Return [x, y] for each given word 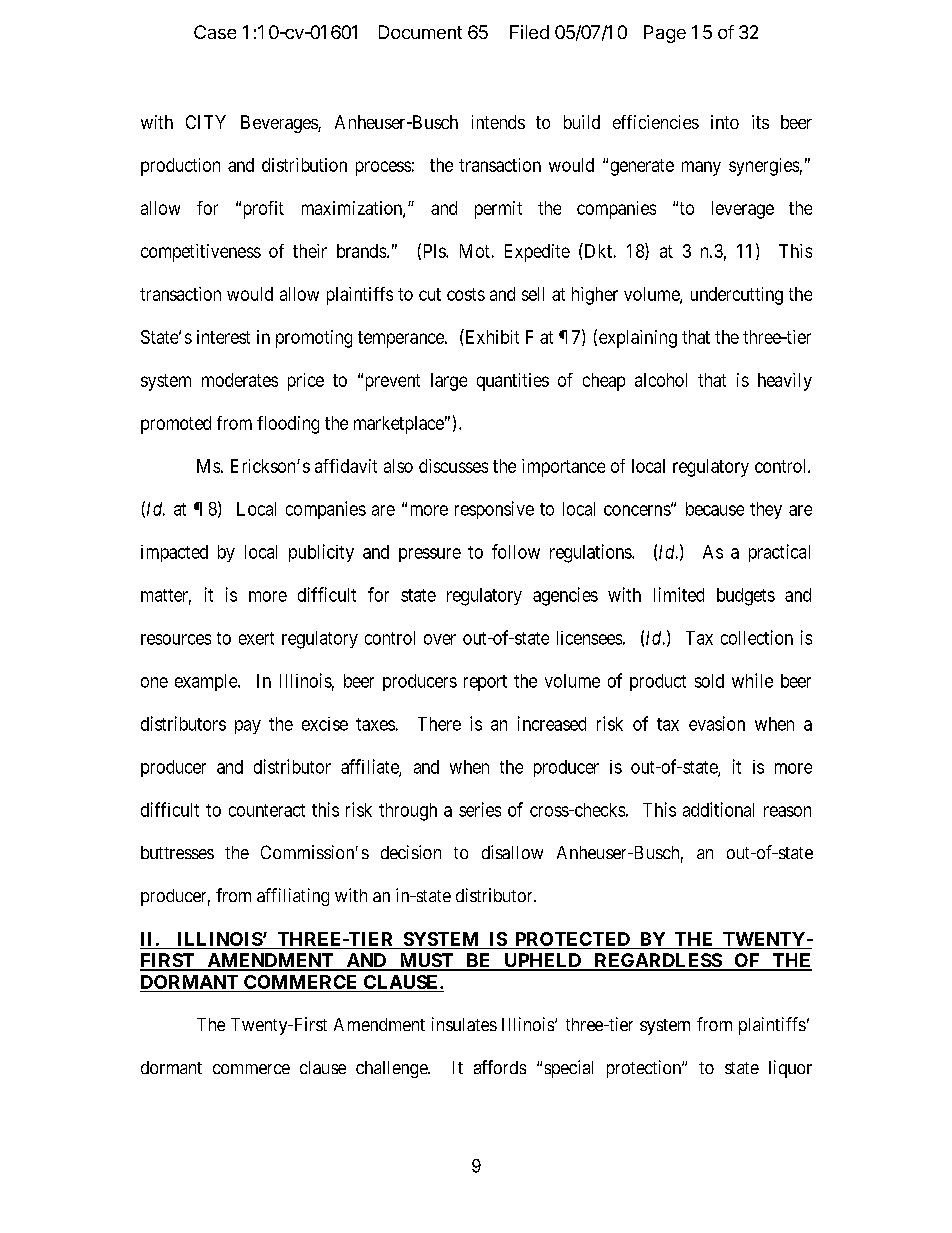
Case [215, 32]
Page [665, 34]
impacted [174, 553]
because [715, 509]
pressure [430, 555]
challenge [392, 1069]
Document [420, 32]
